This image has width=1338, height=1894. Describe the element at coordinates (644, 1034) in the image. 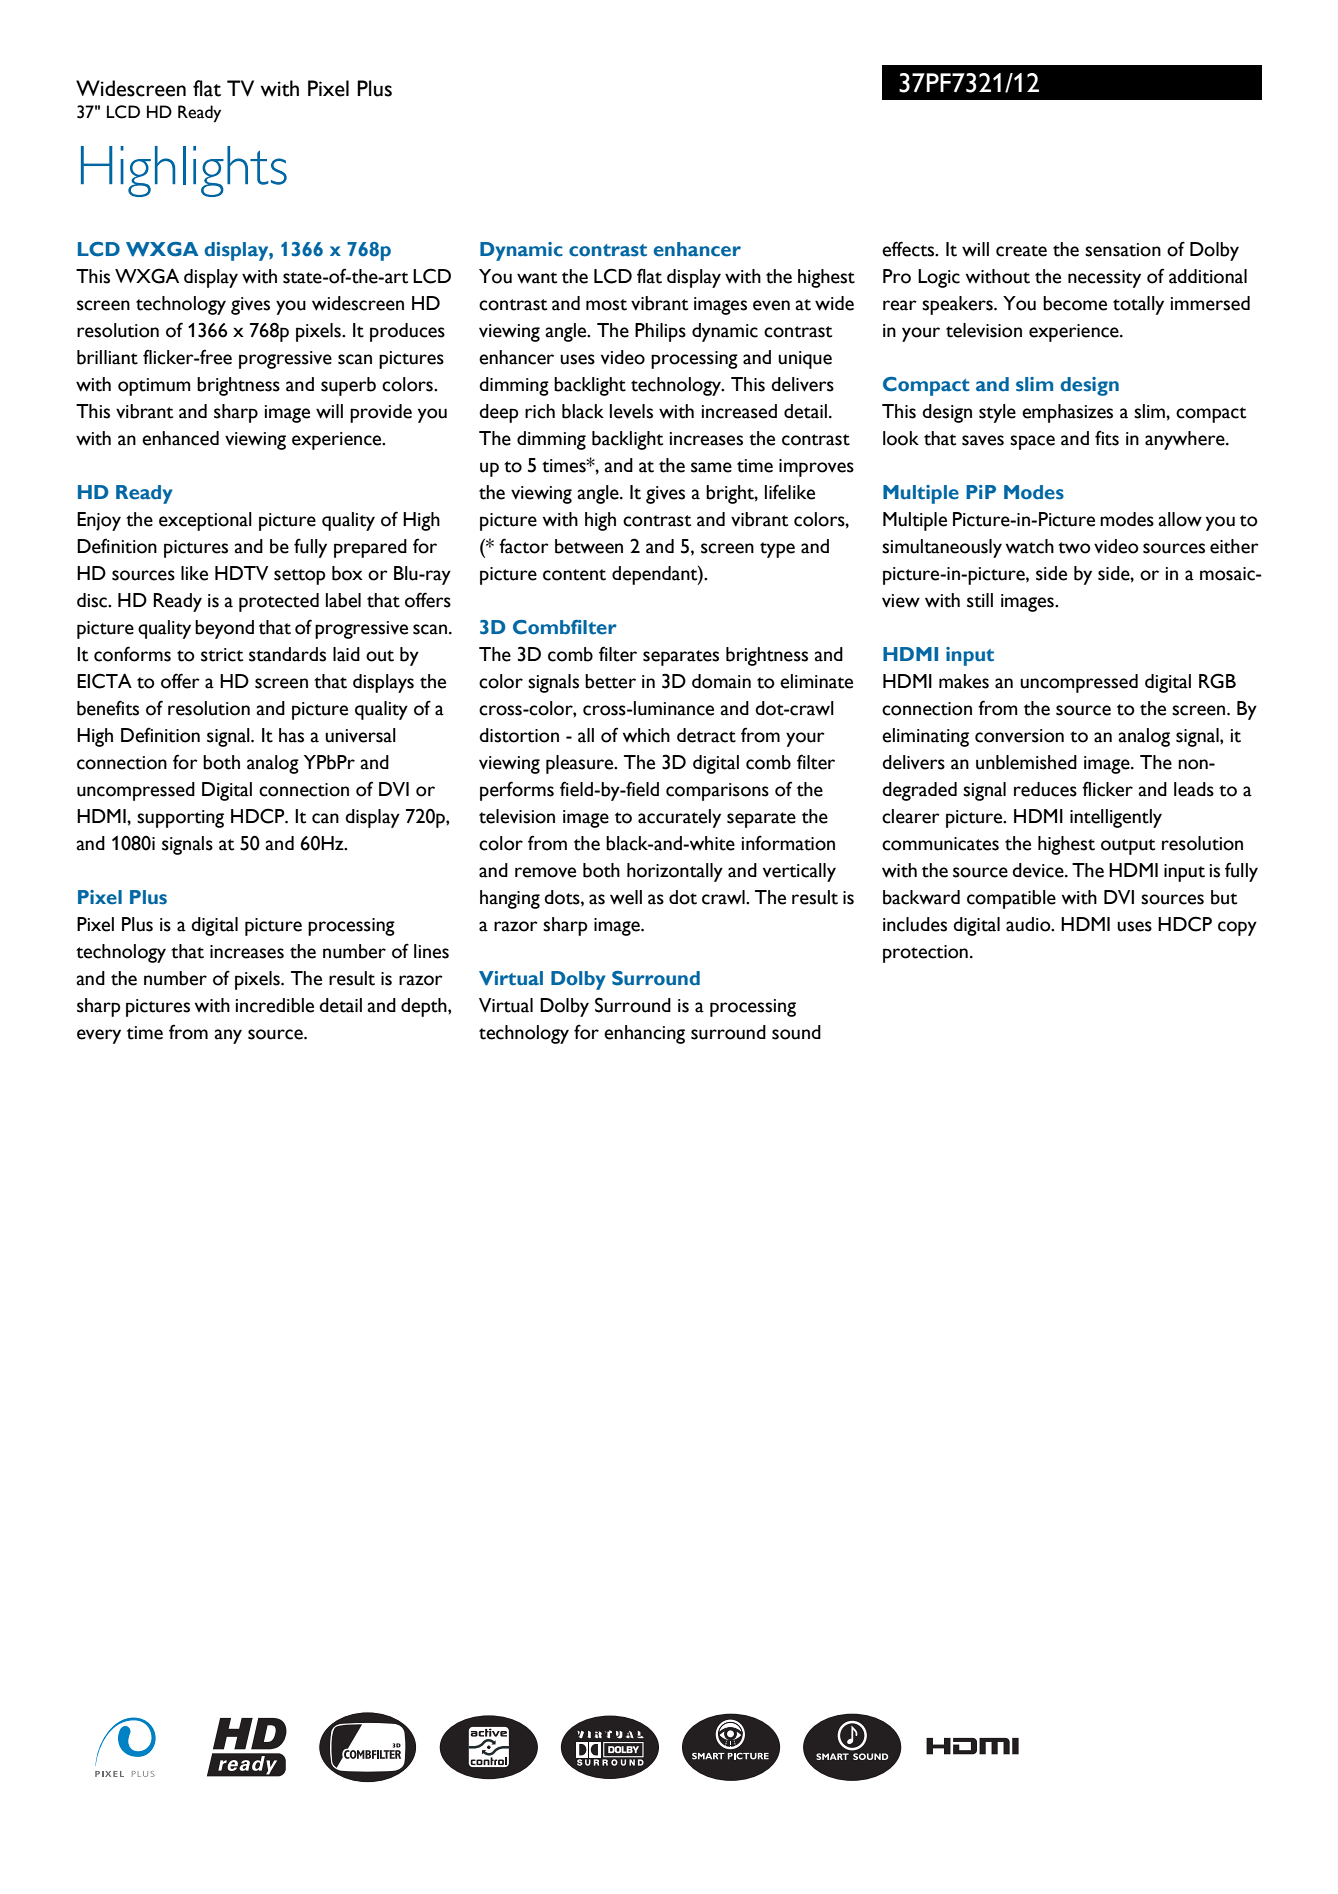

I see `enhancing` at that location.
